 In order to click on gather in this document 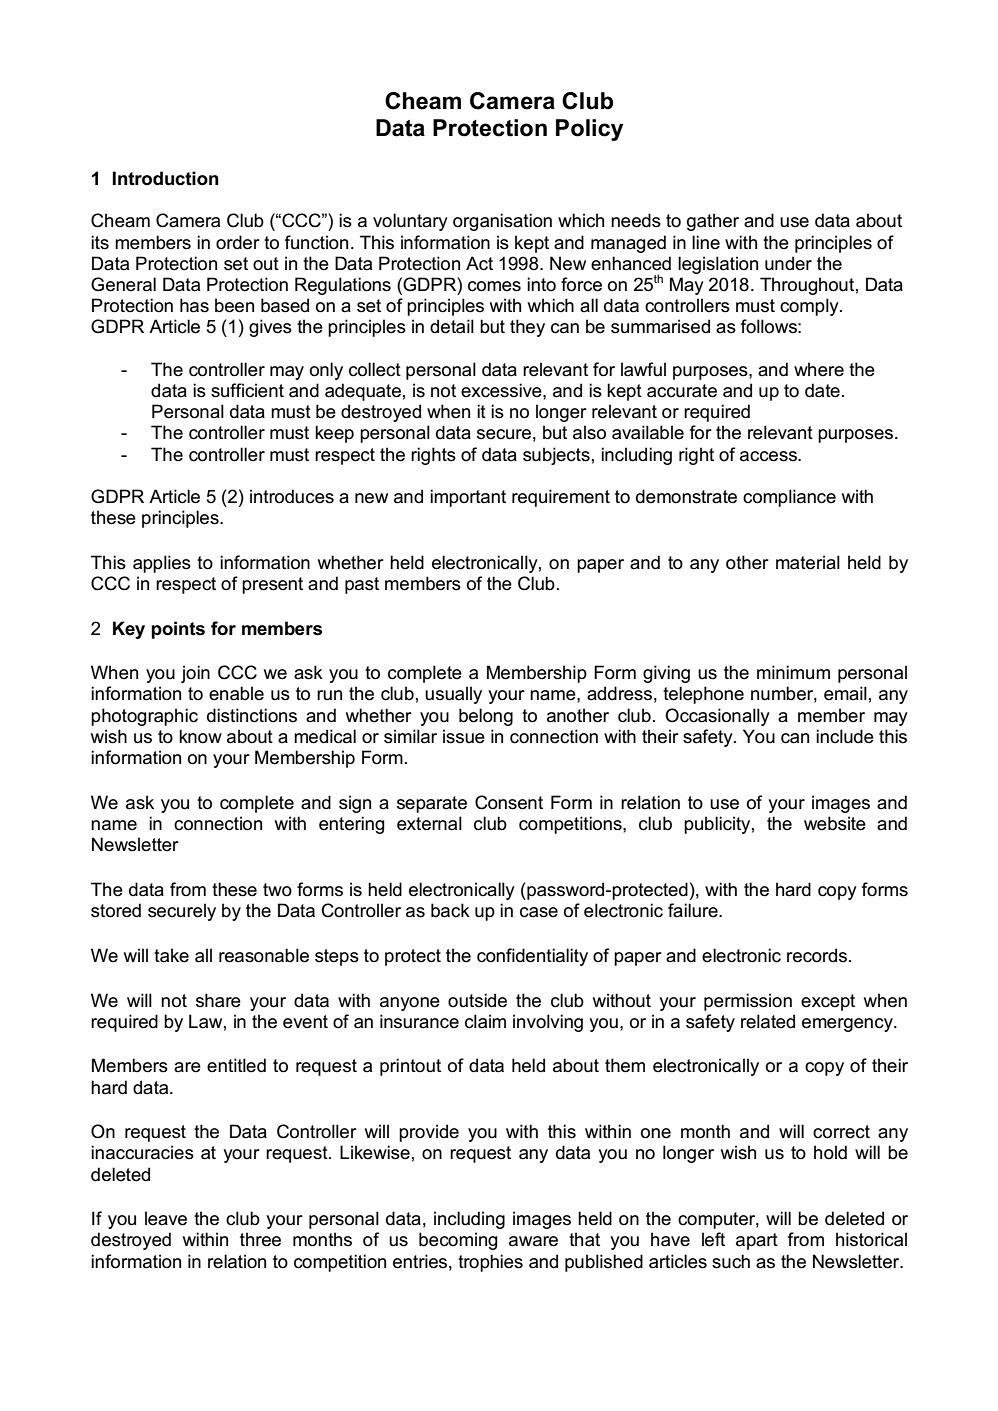, I will do `click(713, 222)`.
